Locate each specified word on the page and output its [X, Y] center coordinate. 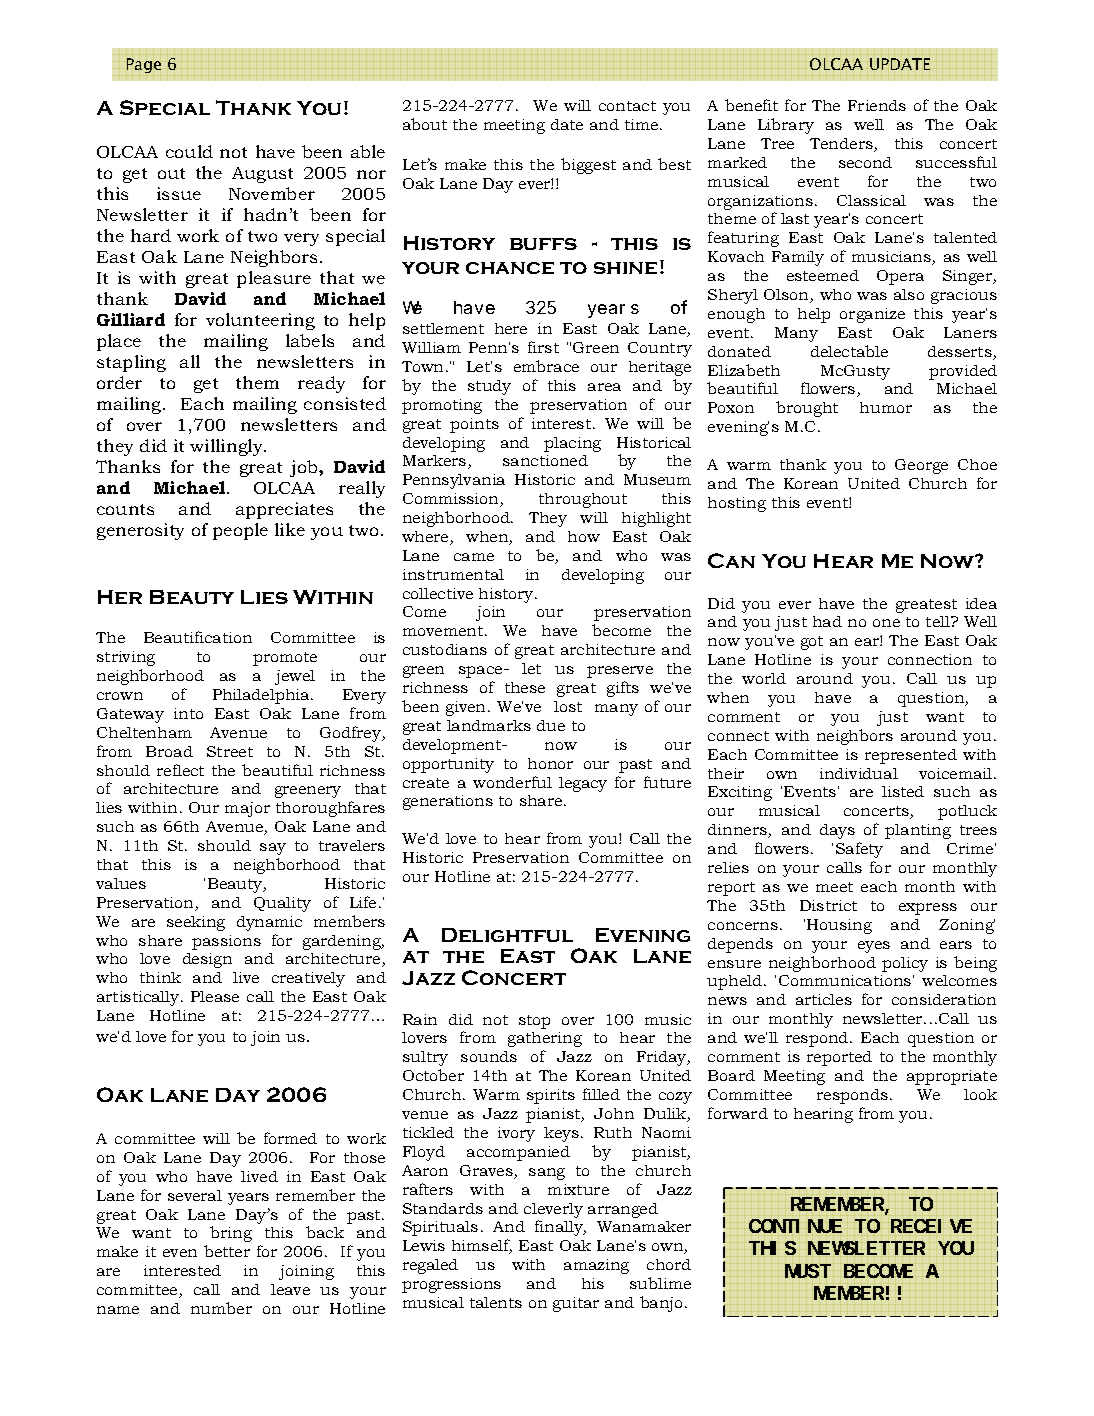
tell [939, 621]
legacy [583, 784]
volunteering [260, 321]
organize [872, 315]
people [240, 531]
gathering [545, 1039]
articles [824, 999]
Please [215, 996]
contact [627, 106]
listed [903, 791]
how [584, 536]
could [189, 151]
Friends [877, 105]
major [247, 809]
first [543, 347]
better [227, 1251]
